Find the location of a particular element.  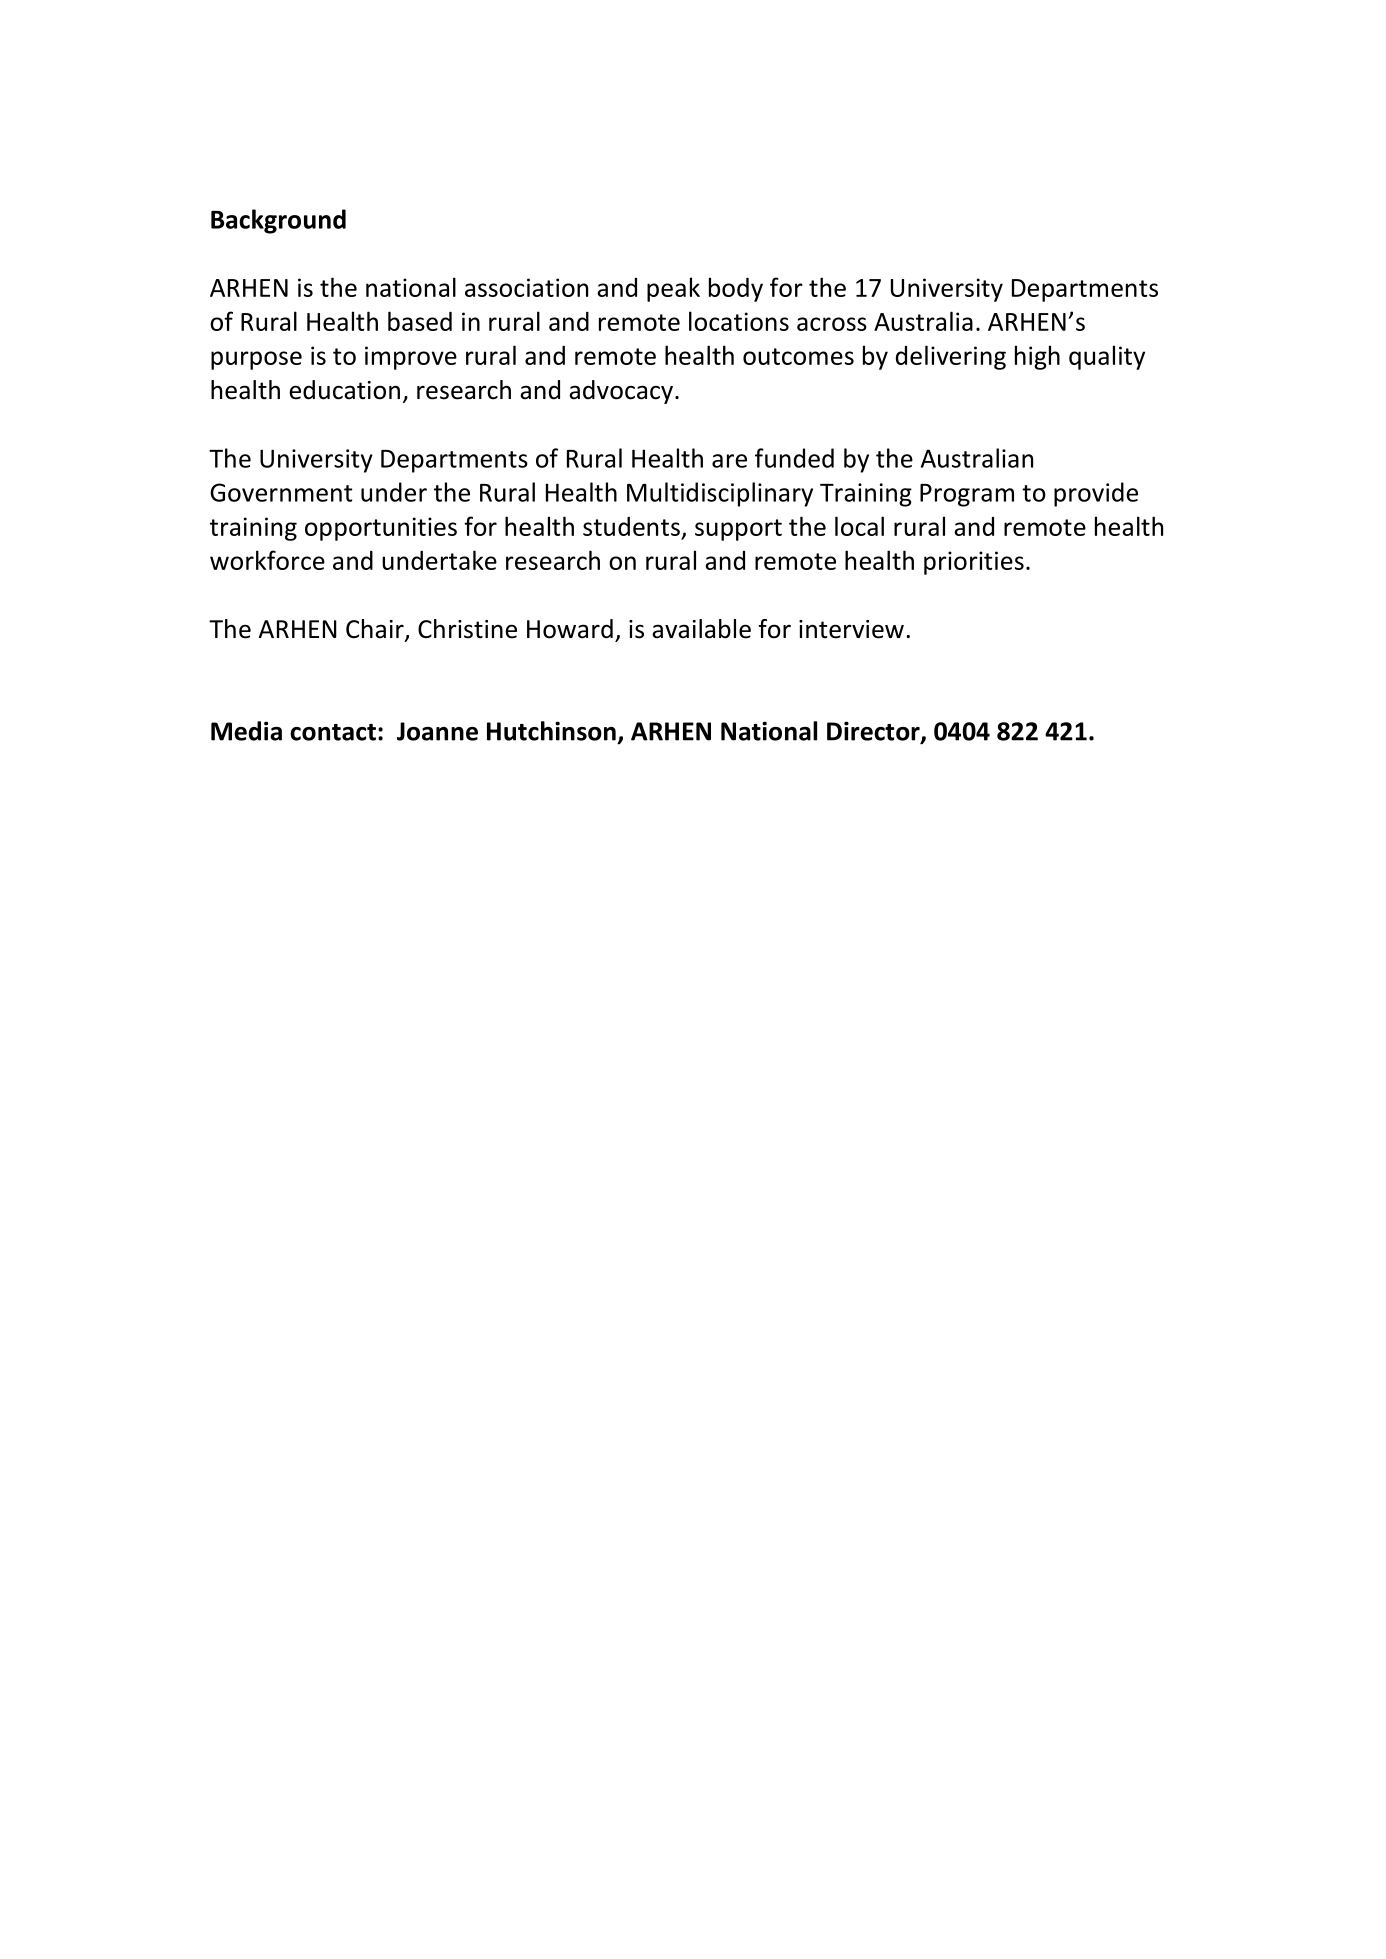

education is located at coordinates (344, 390).
